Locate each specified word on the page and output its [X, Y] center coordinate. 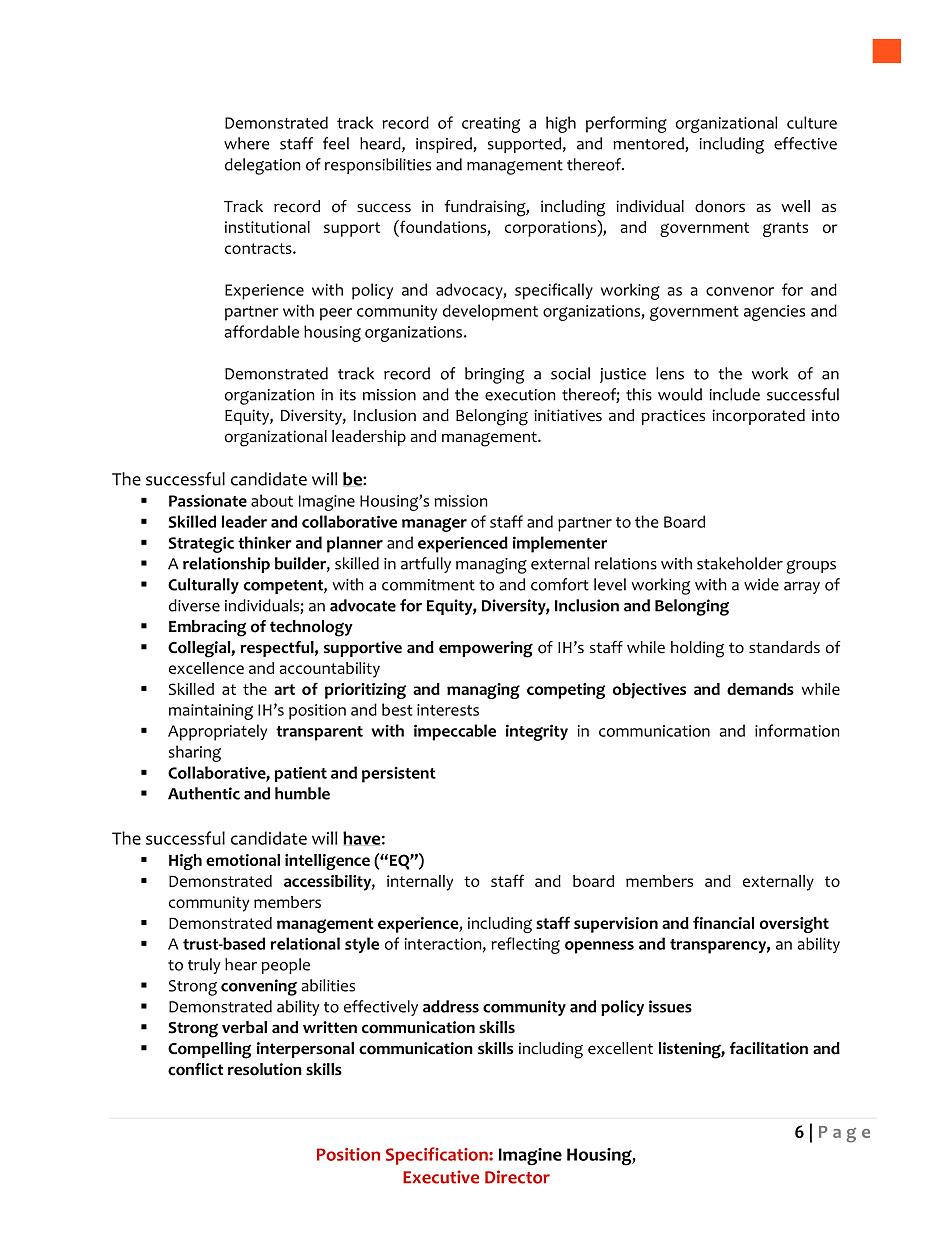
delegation [263, 166]
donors [720, 206]
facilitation [769, 1048]
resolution [265, 1069]
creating [491, 125]
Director [517, 1177]
